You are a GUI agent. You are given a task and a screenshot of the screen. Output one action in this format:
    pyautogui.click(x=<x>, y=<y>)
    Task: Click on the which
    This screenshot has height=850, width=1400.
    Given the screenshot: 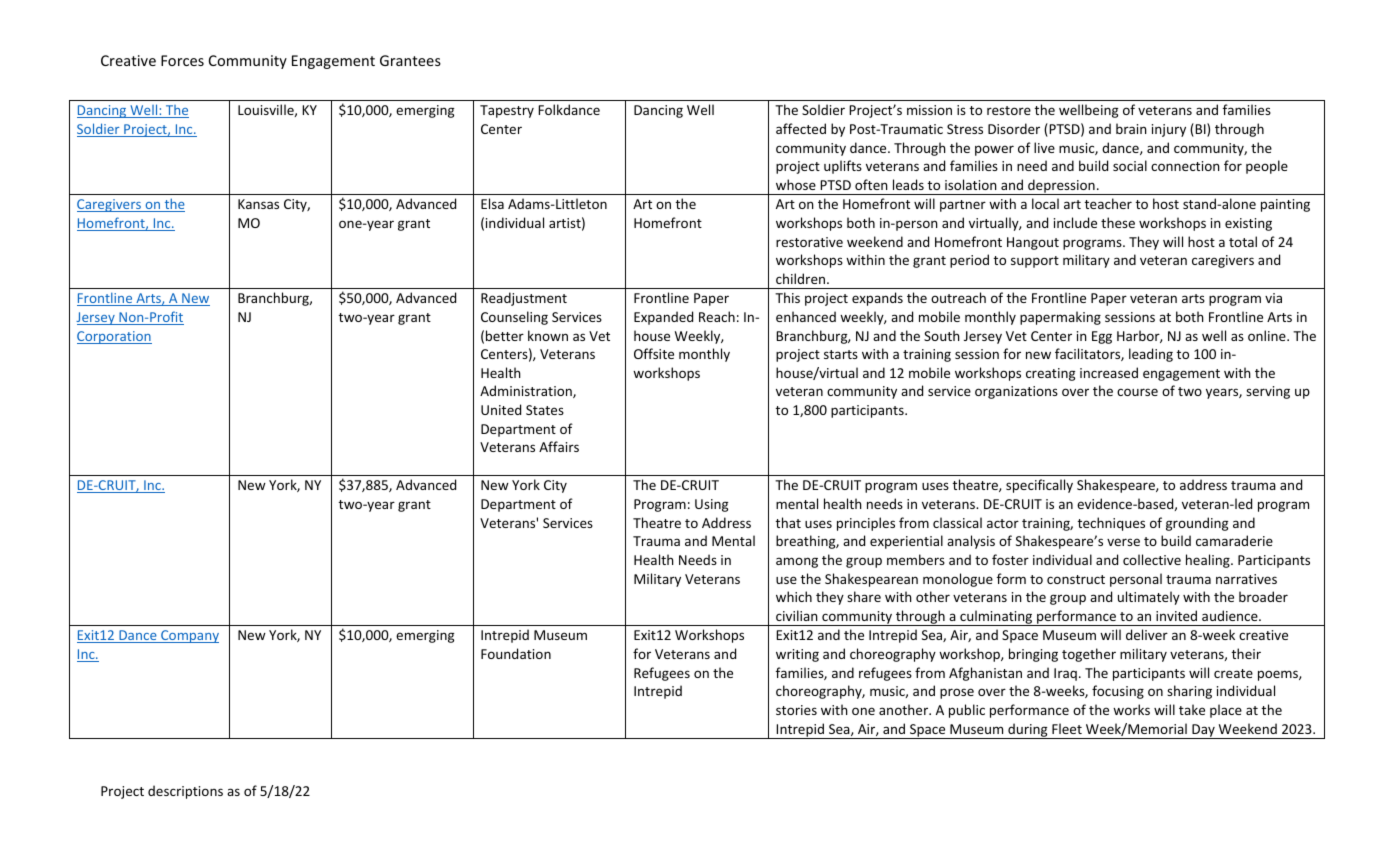 What is the action you would take?
    pyautogui.click(x=794, y=596)
